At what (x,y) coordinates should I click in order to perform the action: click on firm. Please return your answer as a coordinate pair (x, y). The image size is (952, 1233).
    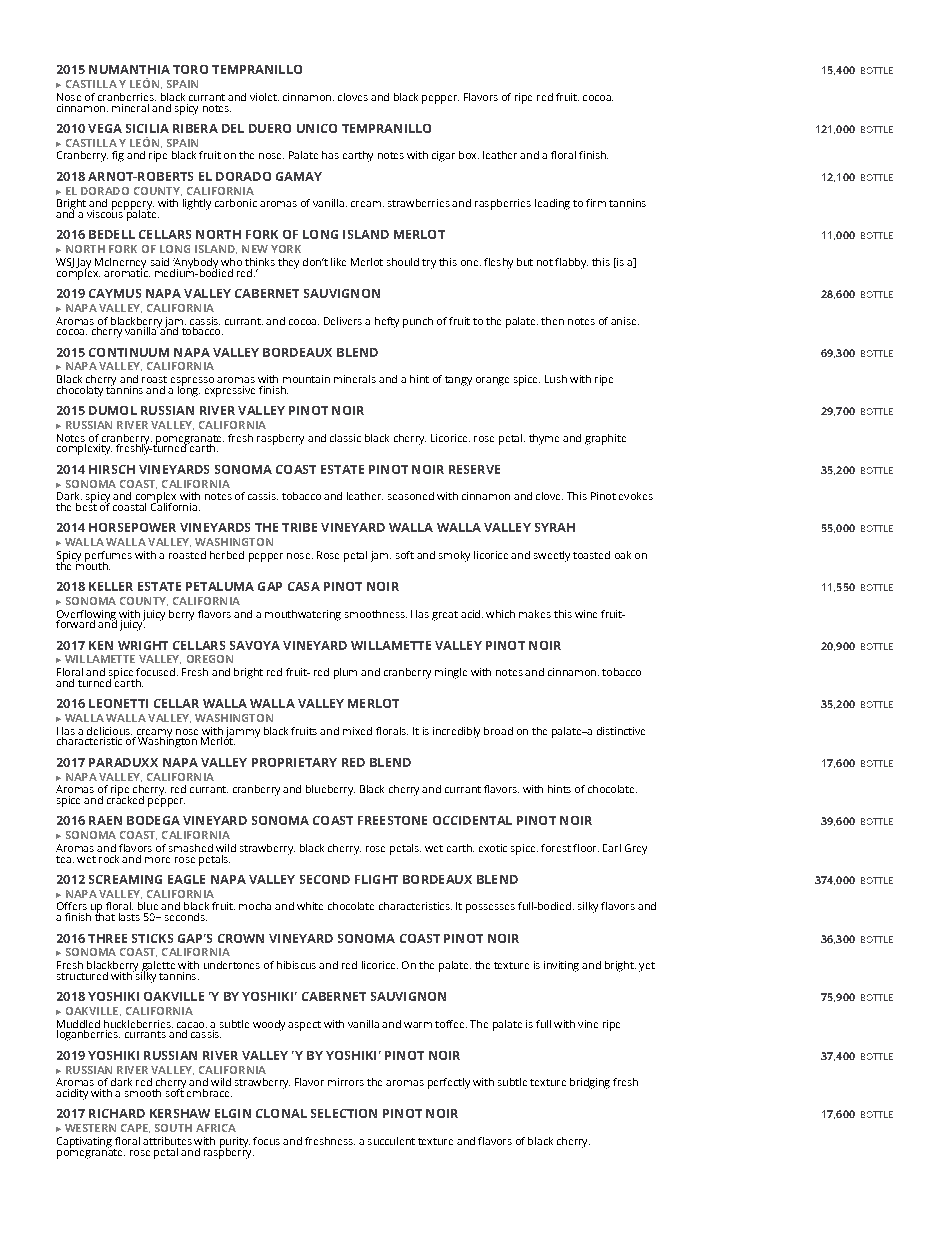
    Looking at the image, I should click on (596, 203).
